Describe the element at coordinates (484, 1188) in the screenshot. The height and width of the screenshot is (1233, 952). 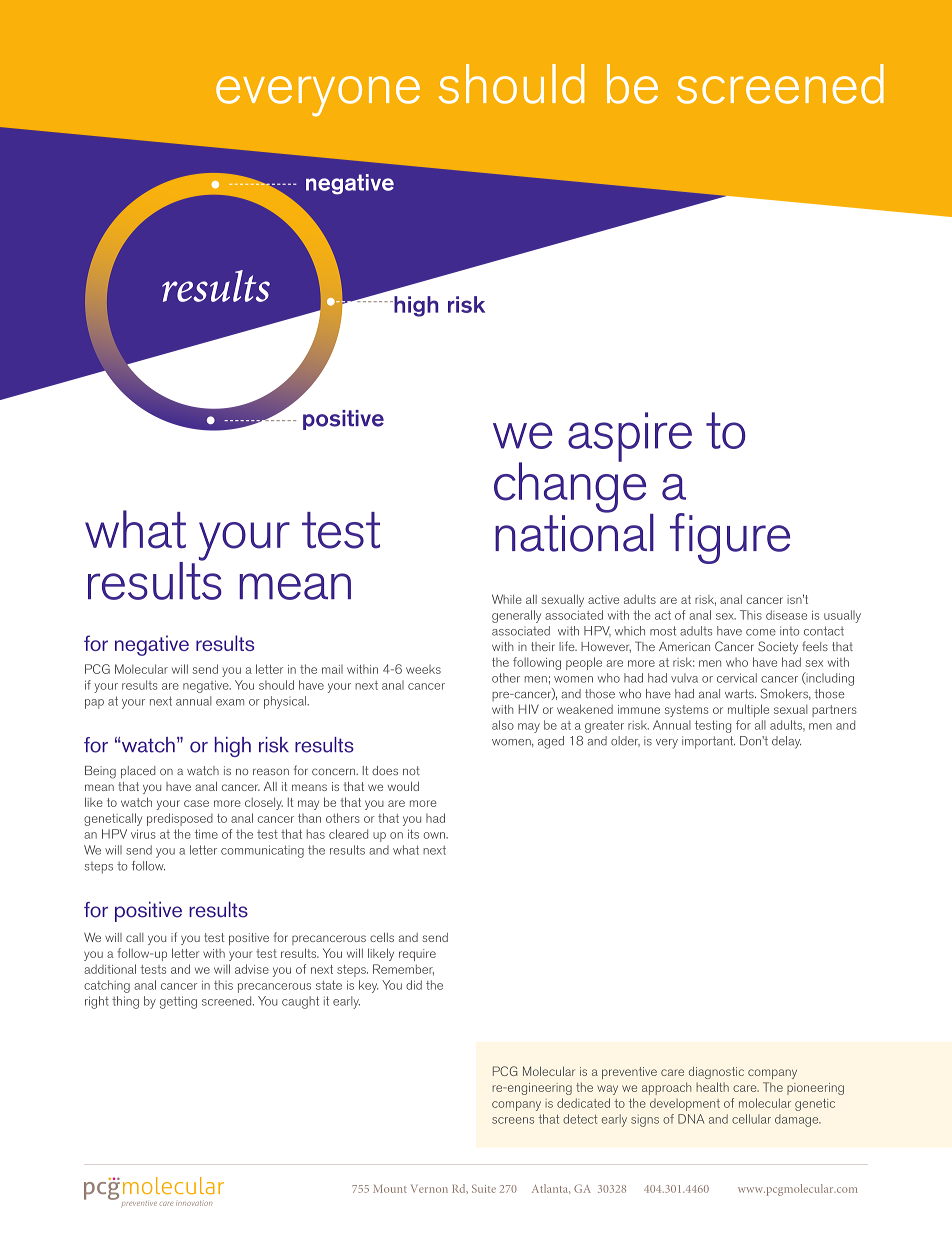
I see `Suite` at that location.
